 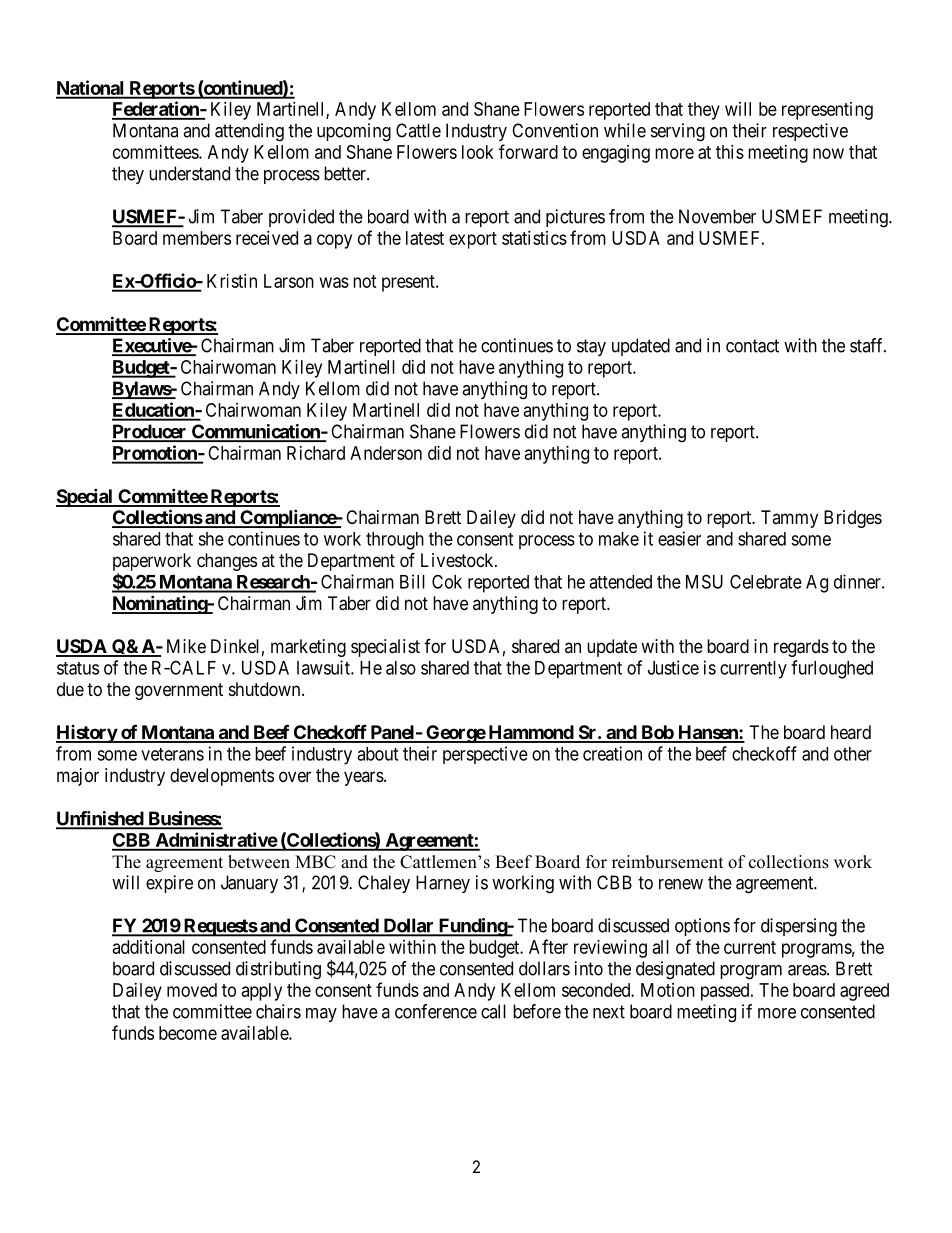 I want to click on Hammond, so click(x=530, y=733).
